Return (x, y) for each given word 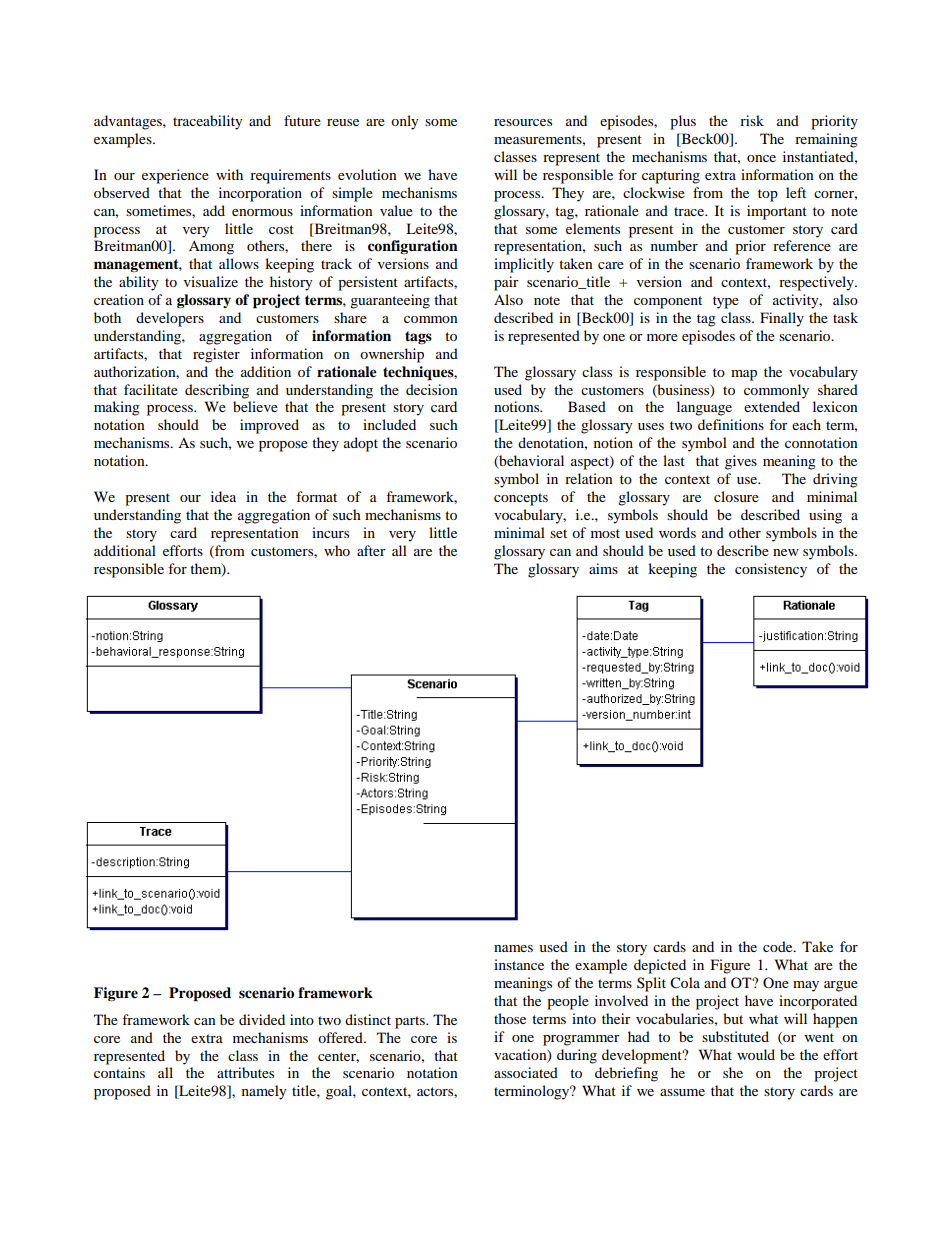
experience (175, 176)
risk (752, 120)
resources (523, 122)
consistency (771, 570)
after (371, 550)
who (337, 550)
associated (526, 1072)
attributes (245, 1072)
